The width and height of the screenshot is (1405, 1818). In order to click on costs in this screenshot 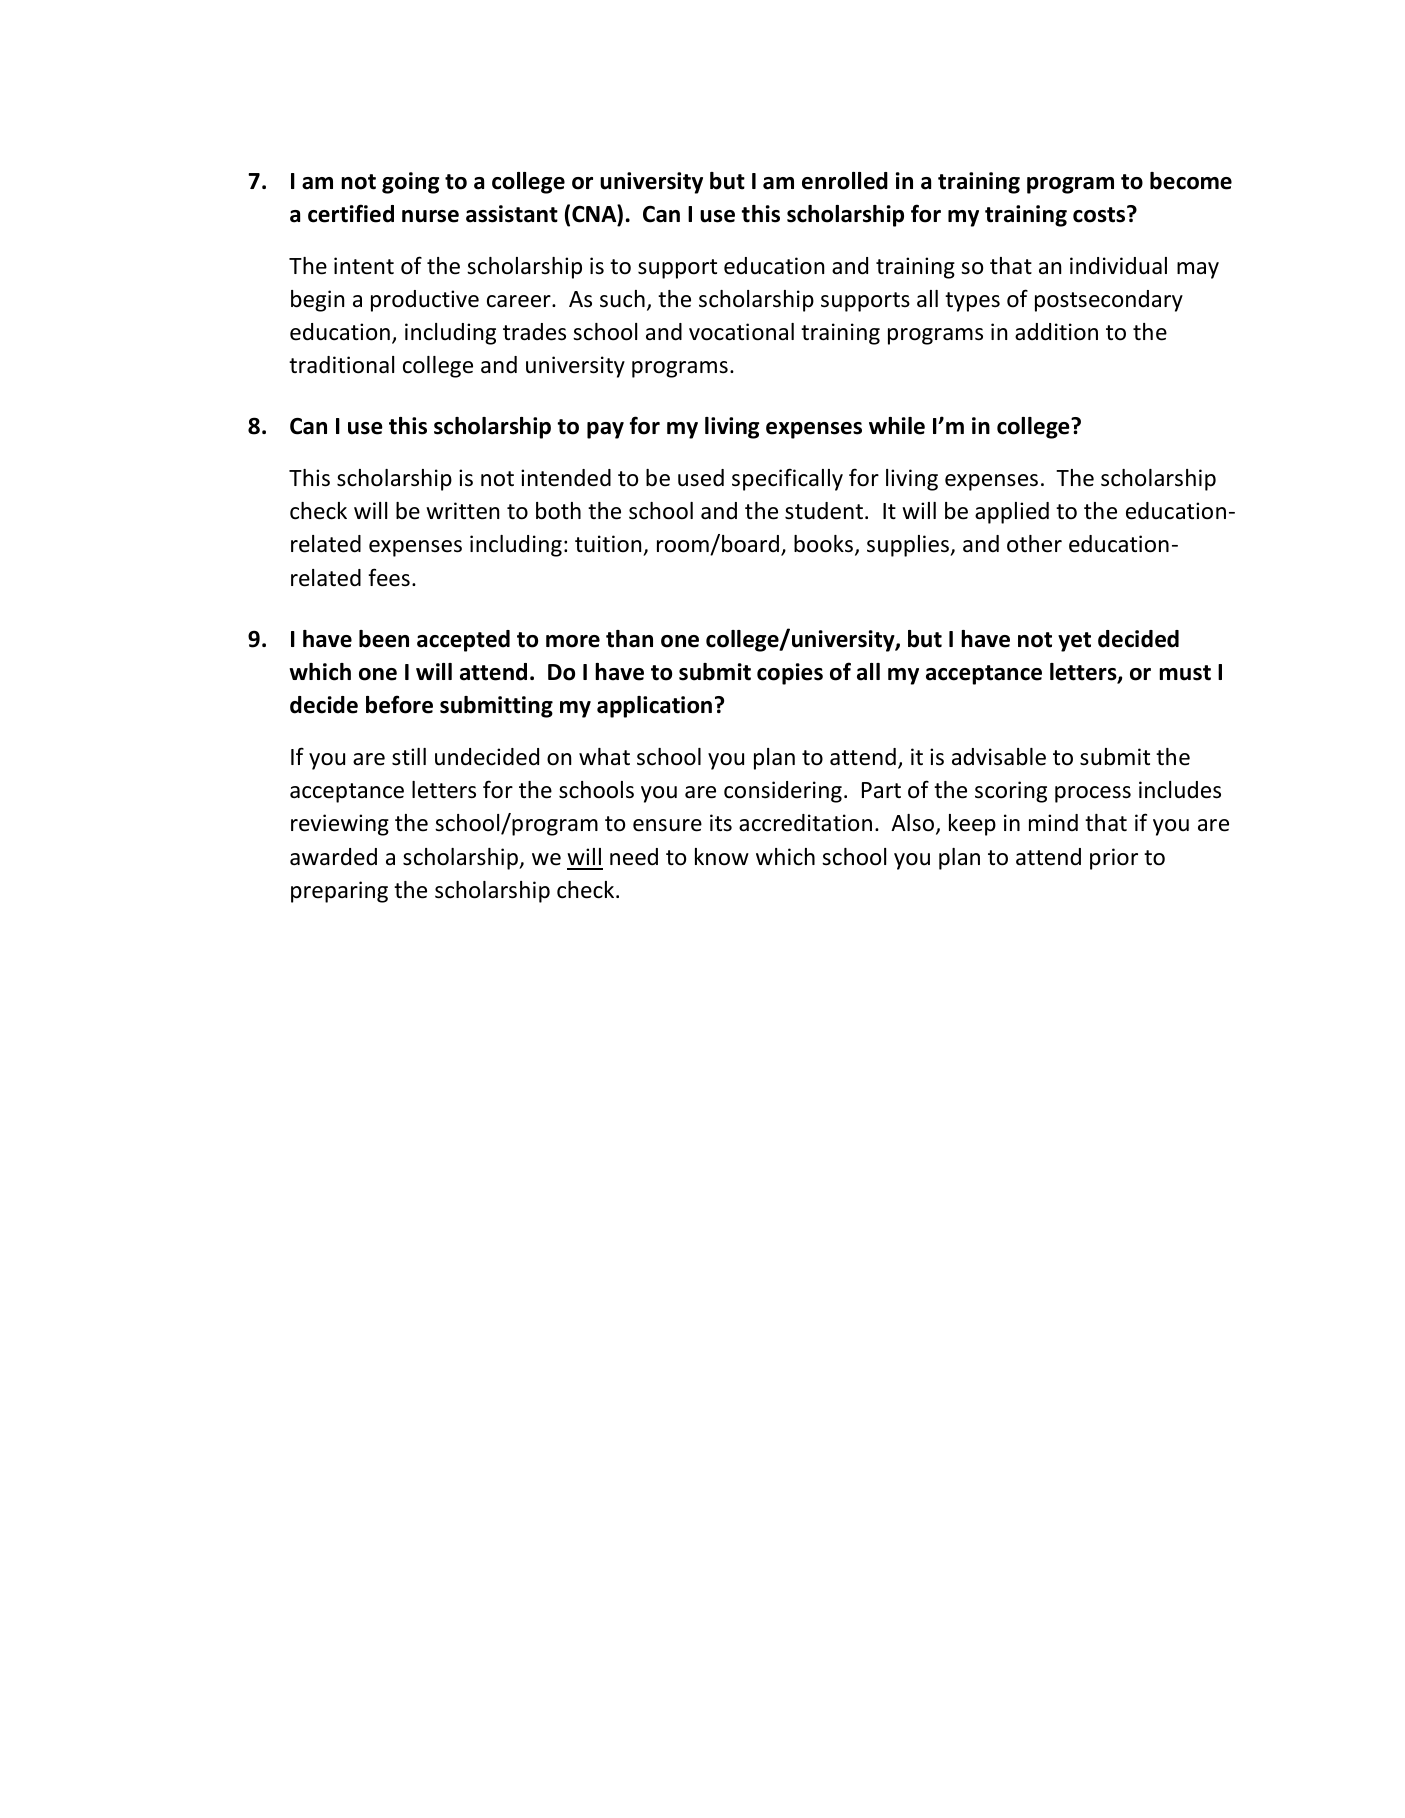, I will do `click(1100, 214)`.
